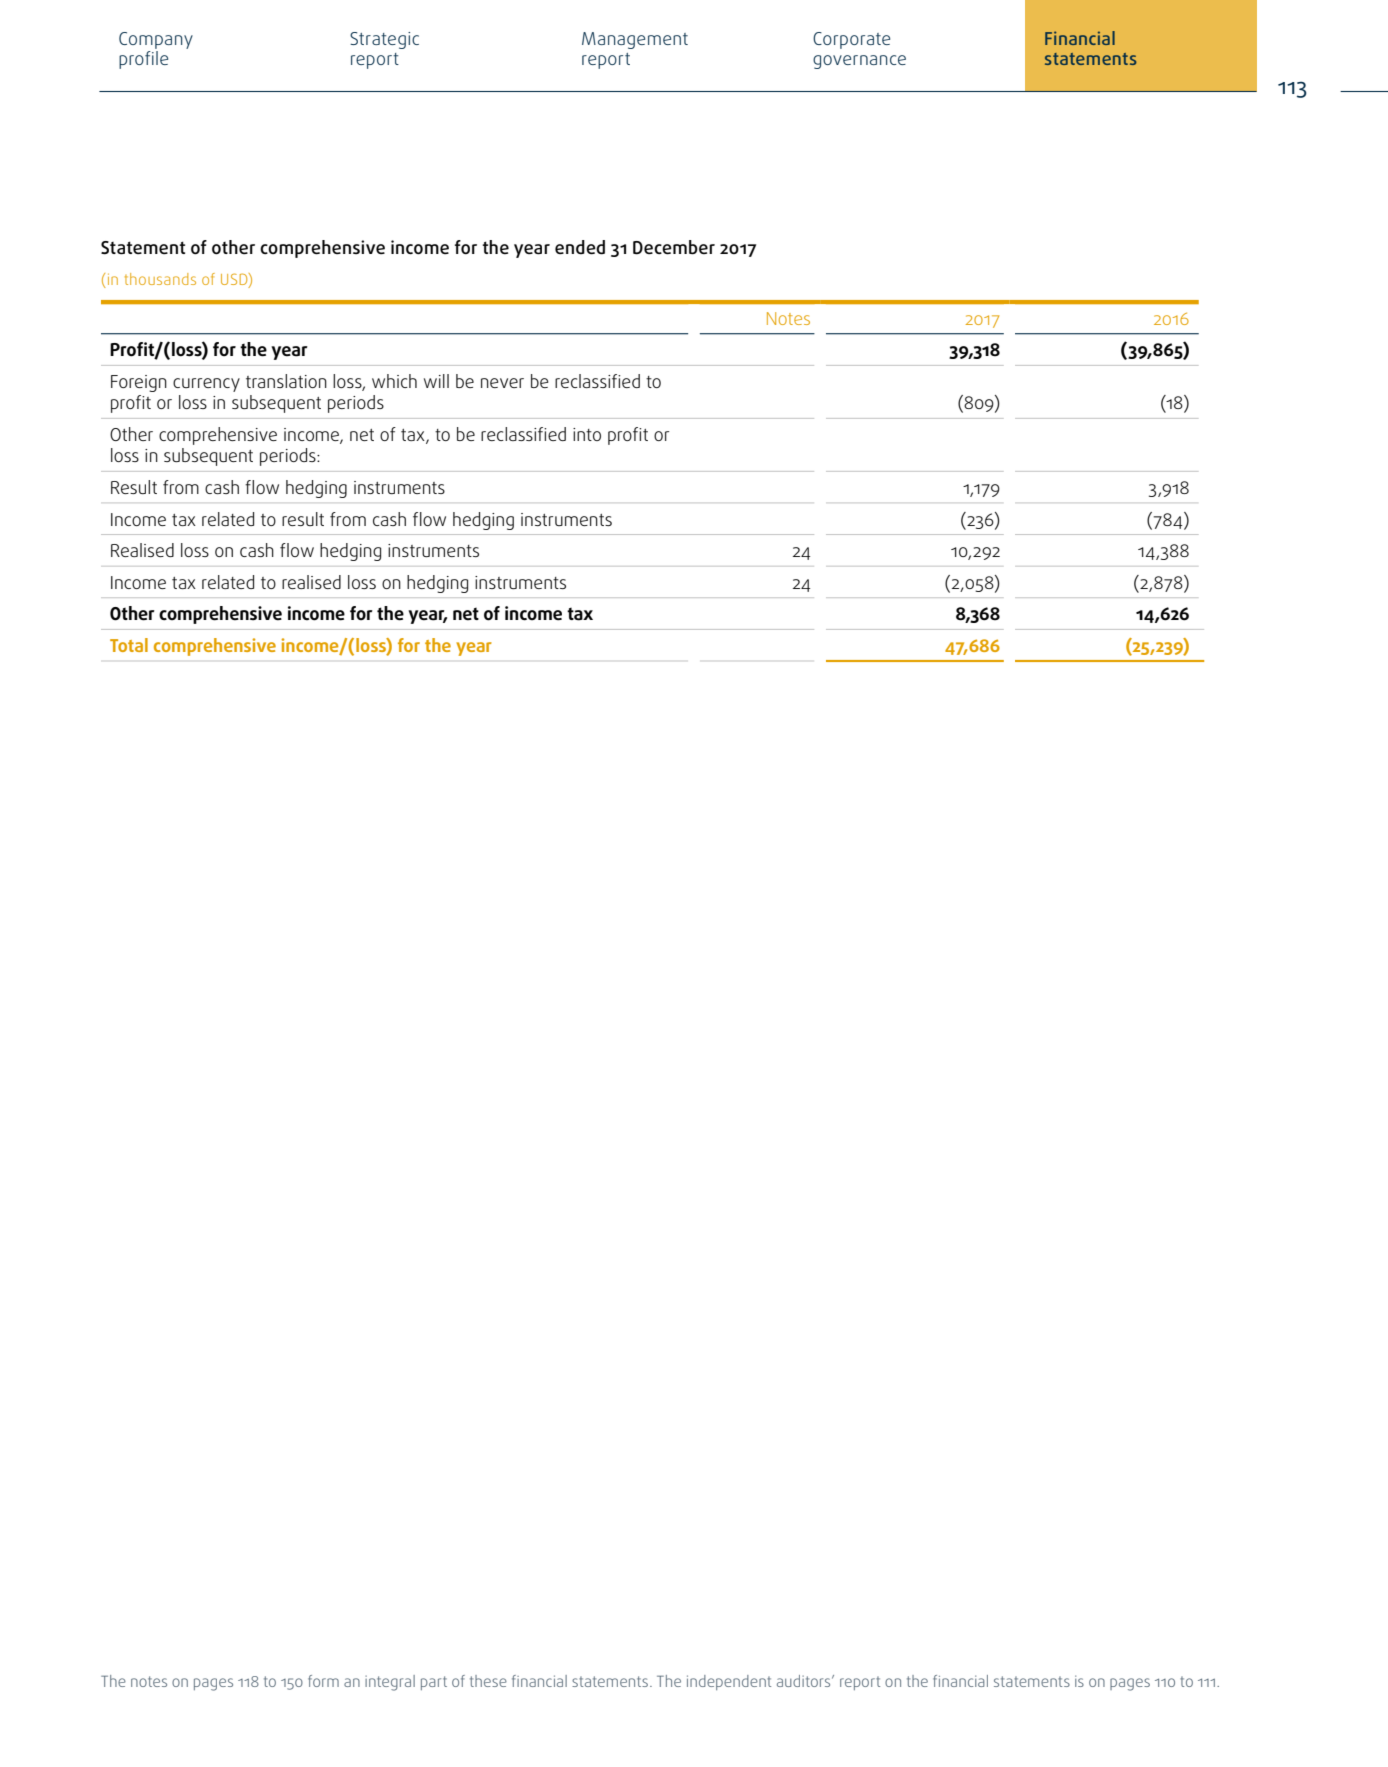 This image has width=1388, height=1767. I want to click on Strategic, so click(384, 40).
